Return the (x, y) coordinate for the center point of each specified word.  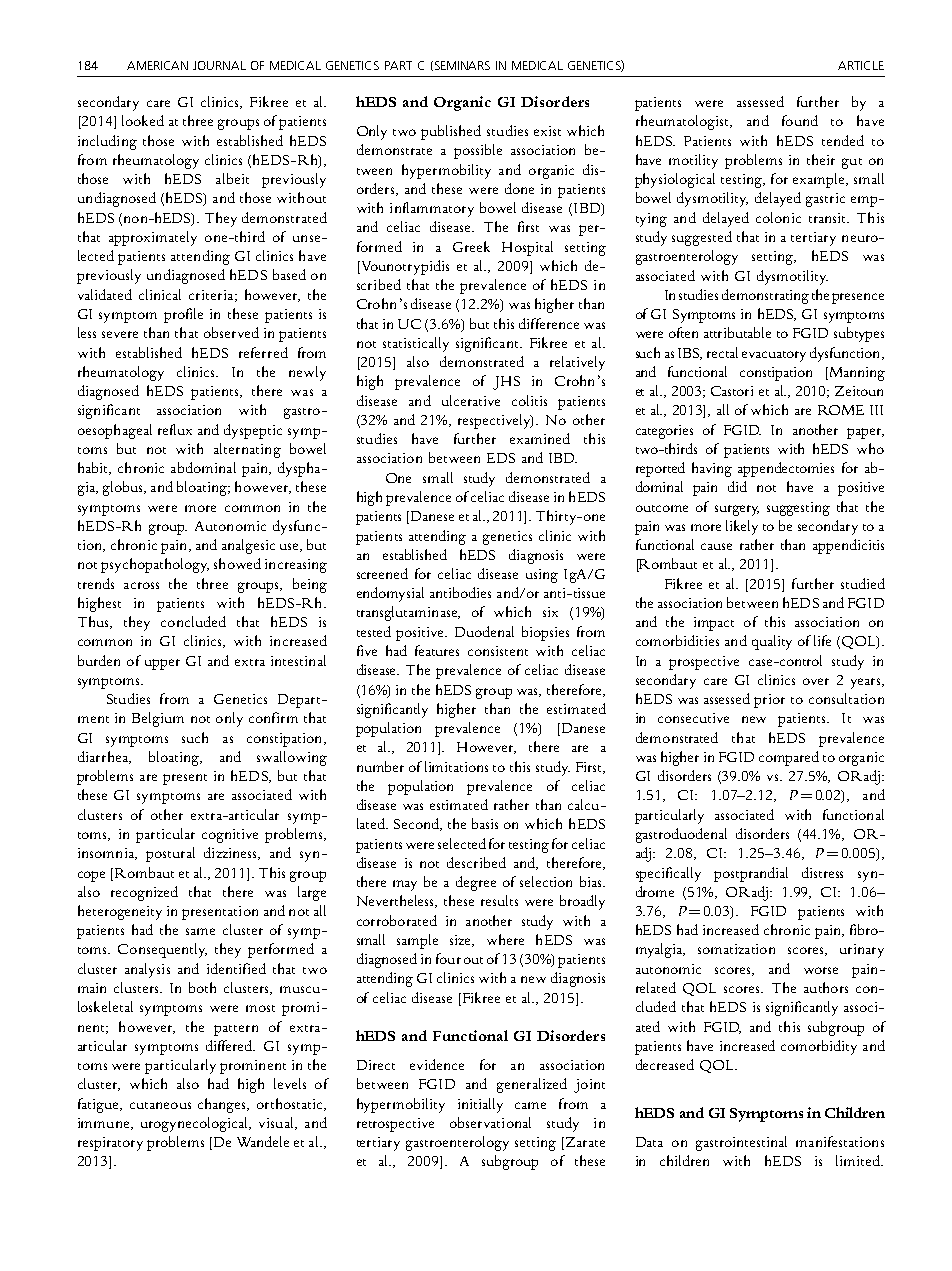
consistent (498, 651)
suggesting (798, 509)
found (800, 120)
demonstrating (765, 296)
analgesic (248, 546)
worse (821, 970)
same (200, 931)
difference (549, 323)
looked (143, 120)
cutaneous (160, 1105)
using (542, 576)
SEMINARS (461, 66)
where (505, 939)
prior (769, 701)
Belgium (158, 719)
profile (183, 315)
